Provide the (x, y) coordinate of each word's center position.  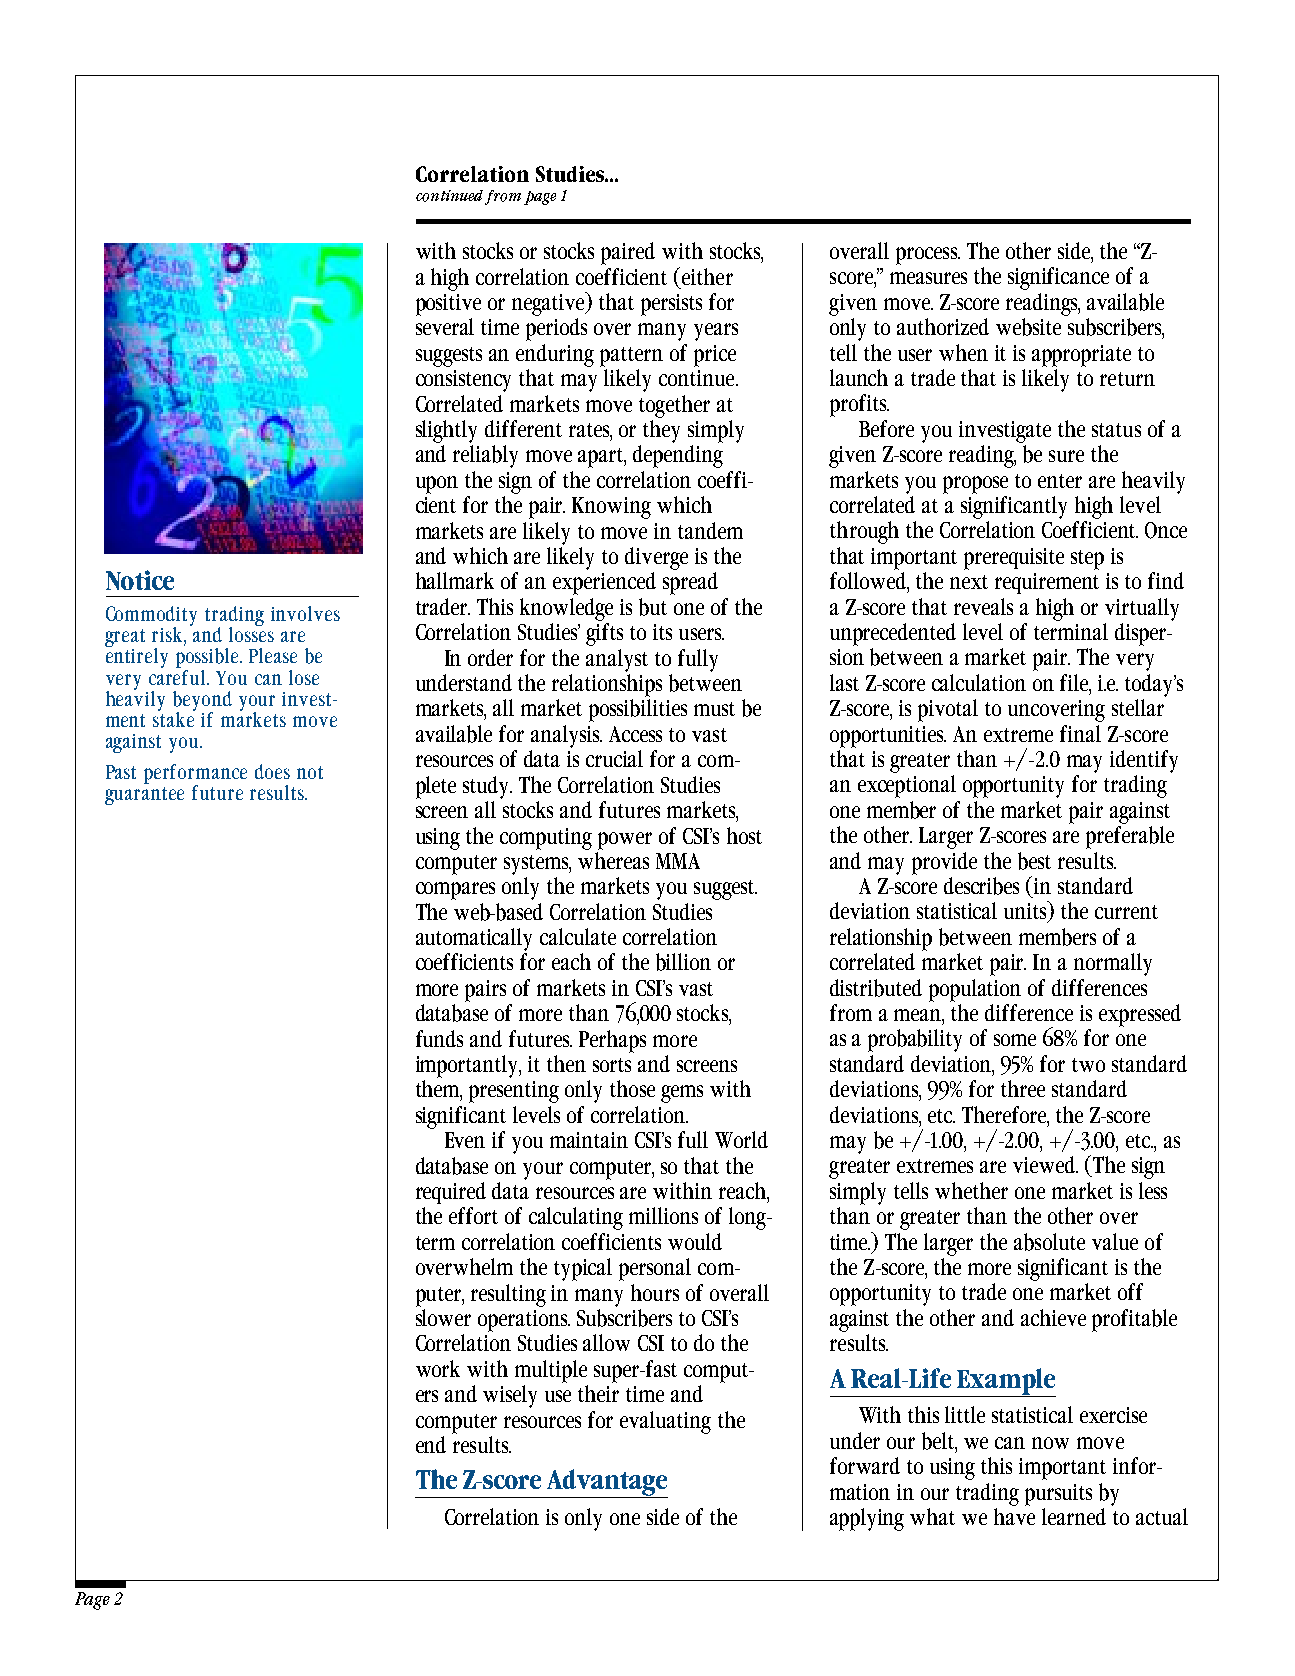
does (272, 771)
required (451, 1193)
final (1080, 733)
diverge (656, 558)
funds (439, 1038)
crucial (614, 758)
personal (655, 1269)
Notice (140, 580)
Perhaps (612, 1041)
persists (671, 305)
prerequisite (1014, 559)
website (1028, 327)
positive (448, 305)
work (438, 1368)
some (1015, 1040)
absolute (1049, 1242)
